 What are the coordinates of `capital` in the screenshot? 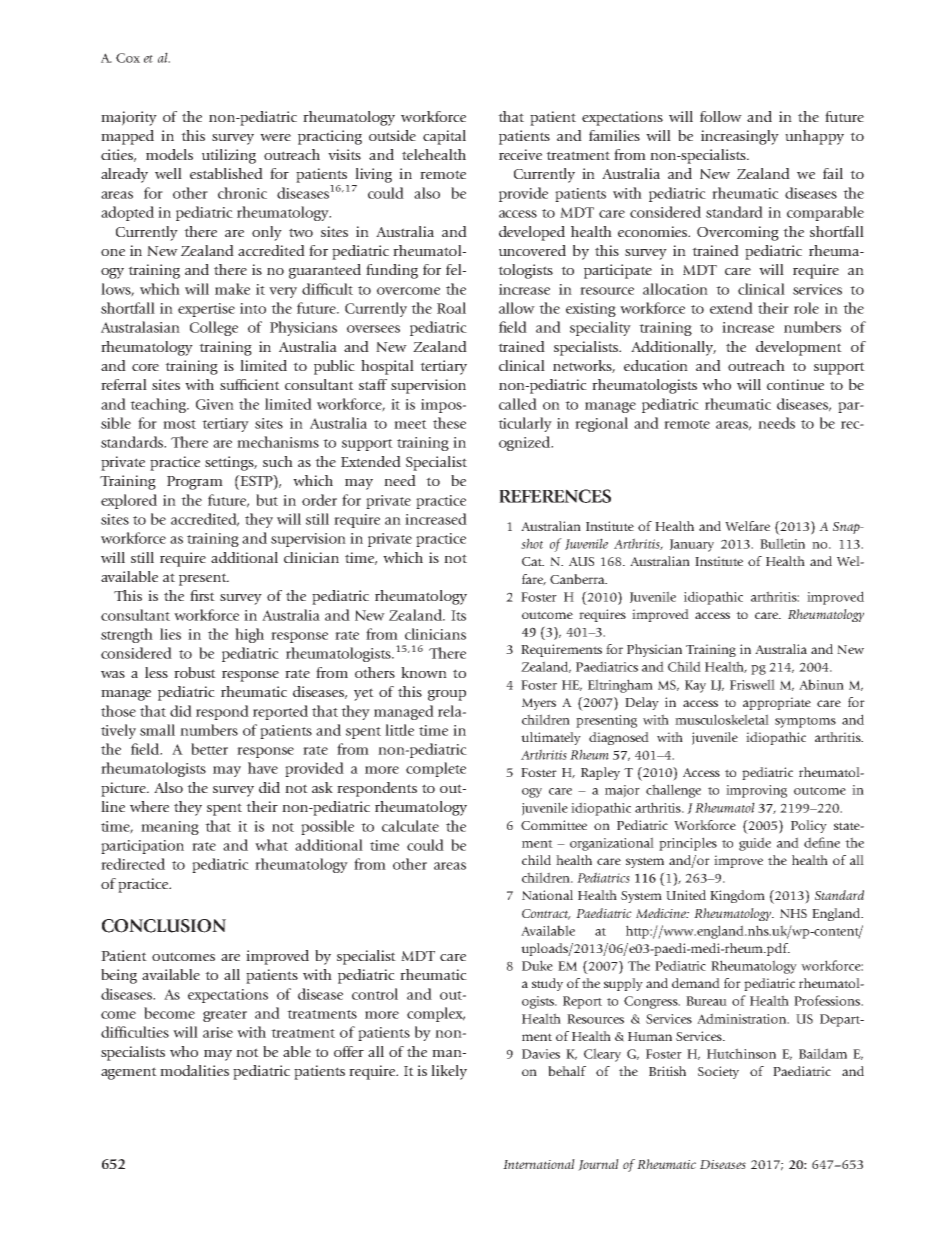 It's located at (444, 137).
